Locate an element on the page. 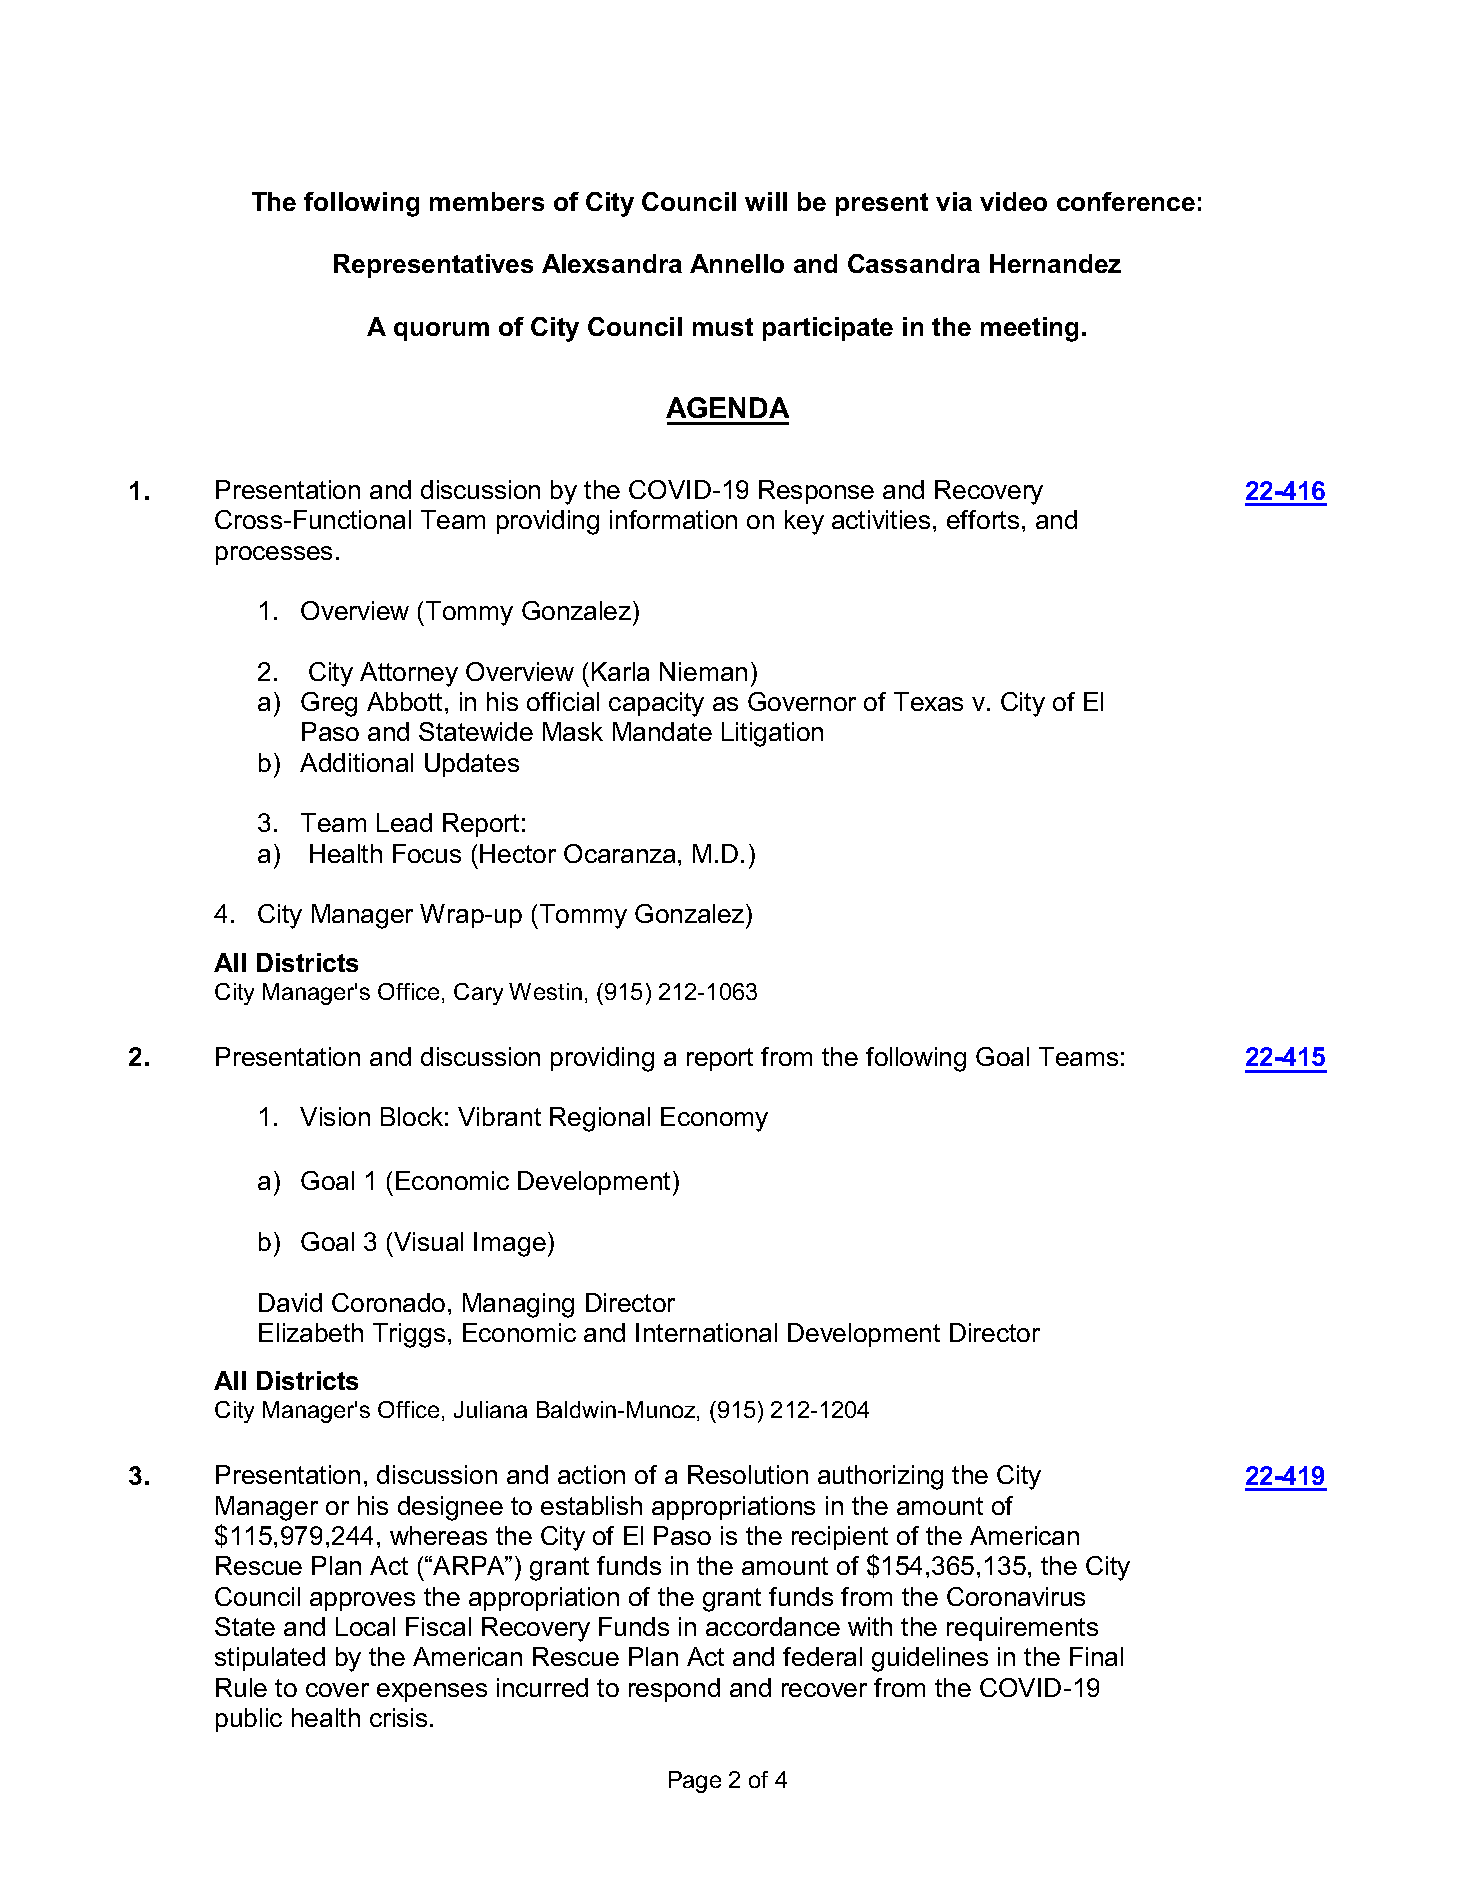  quorum is located at coordinates (441, 331).
